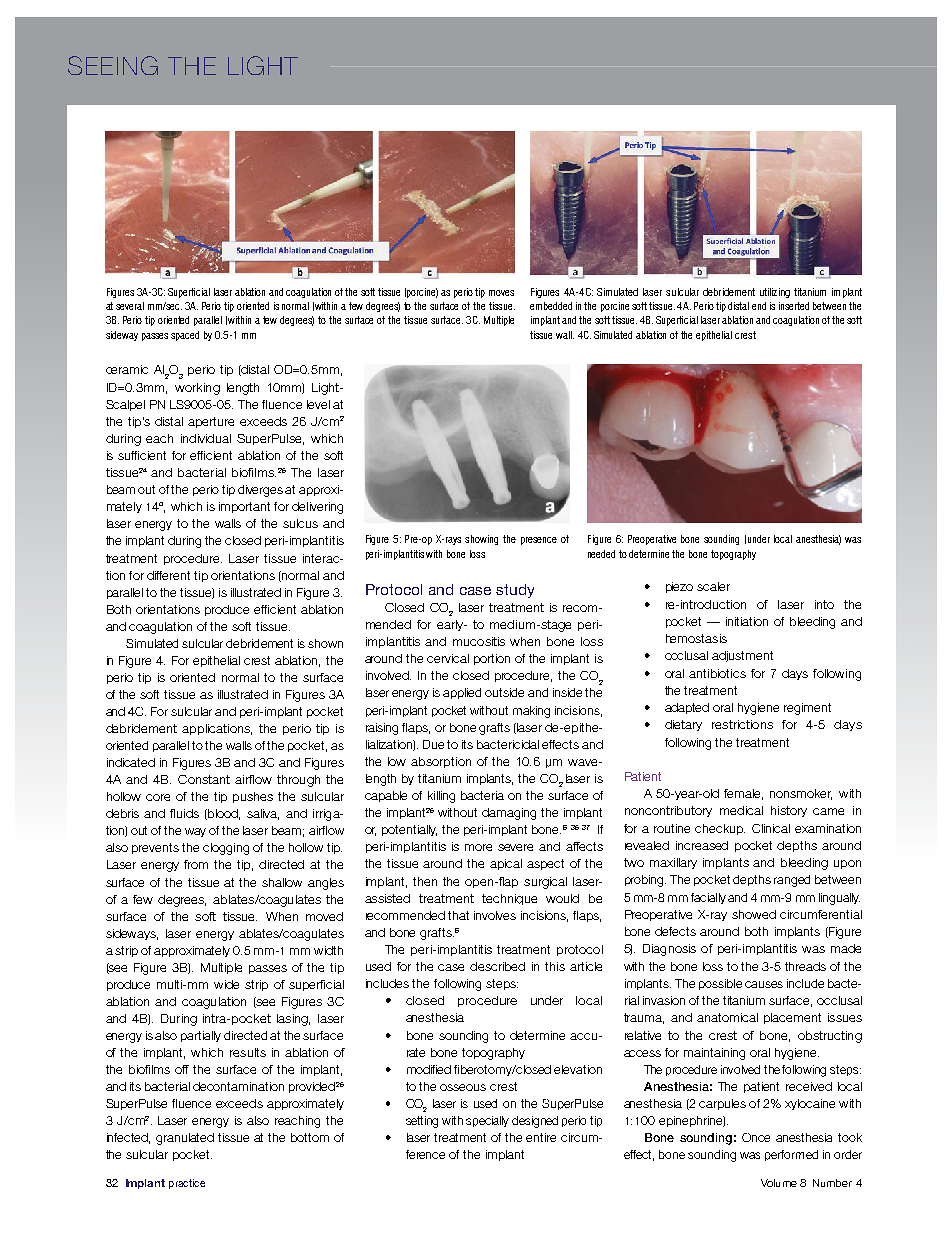 The height and width of the image is (1233, 952). What do you see at coordinates (206, 438) in the image?
I see `individual` at bounding box center [206, 438].
